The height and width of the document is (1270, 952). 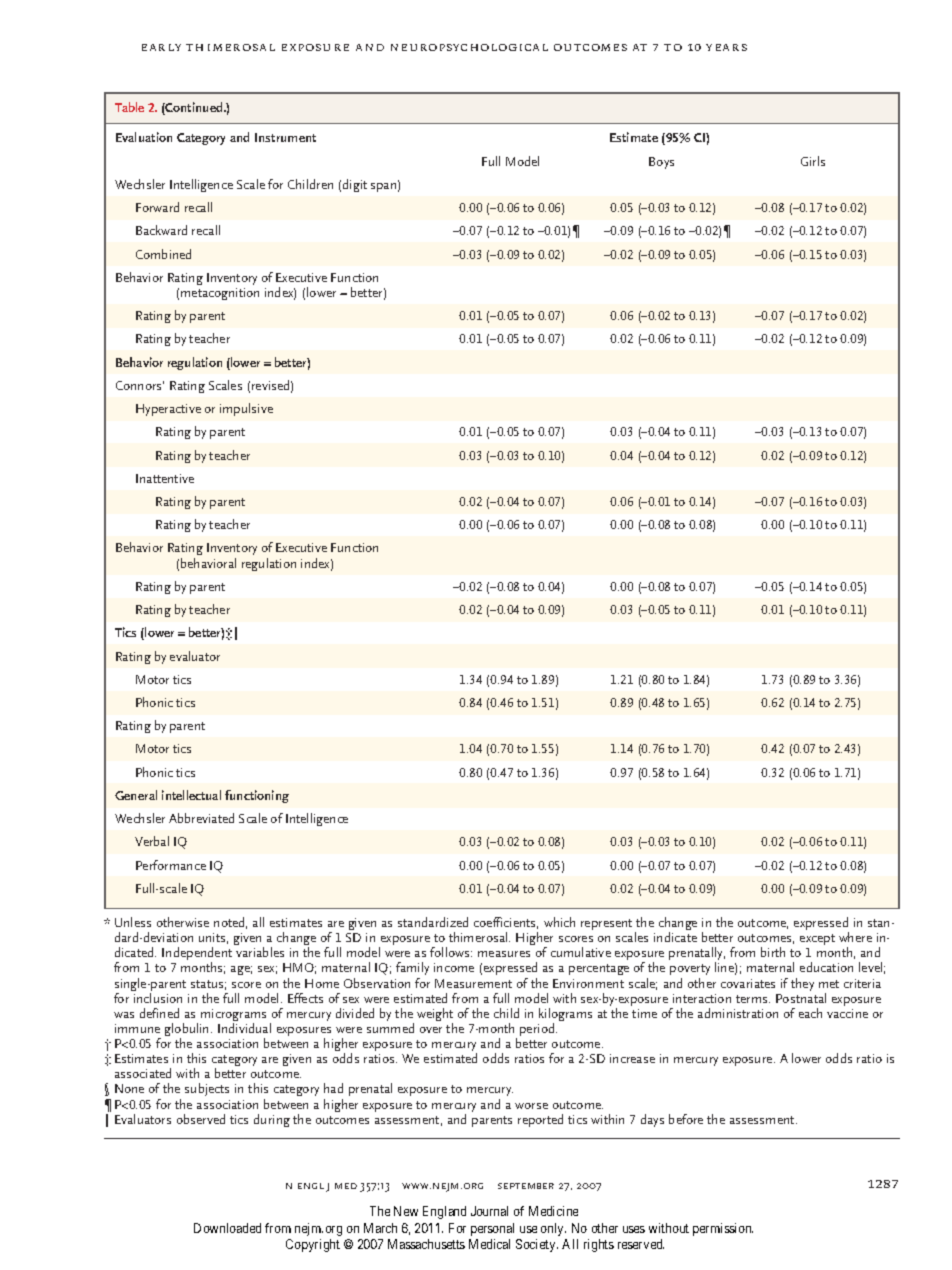 I want to click on Neuropsychological, so click(x=469, y=47).
